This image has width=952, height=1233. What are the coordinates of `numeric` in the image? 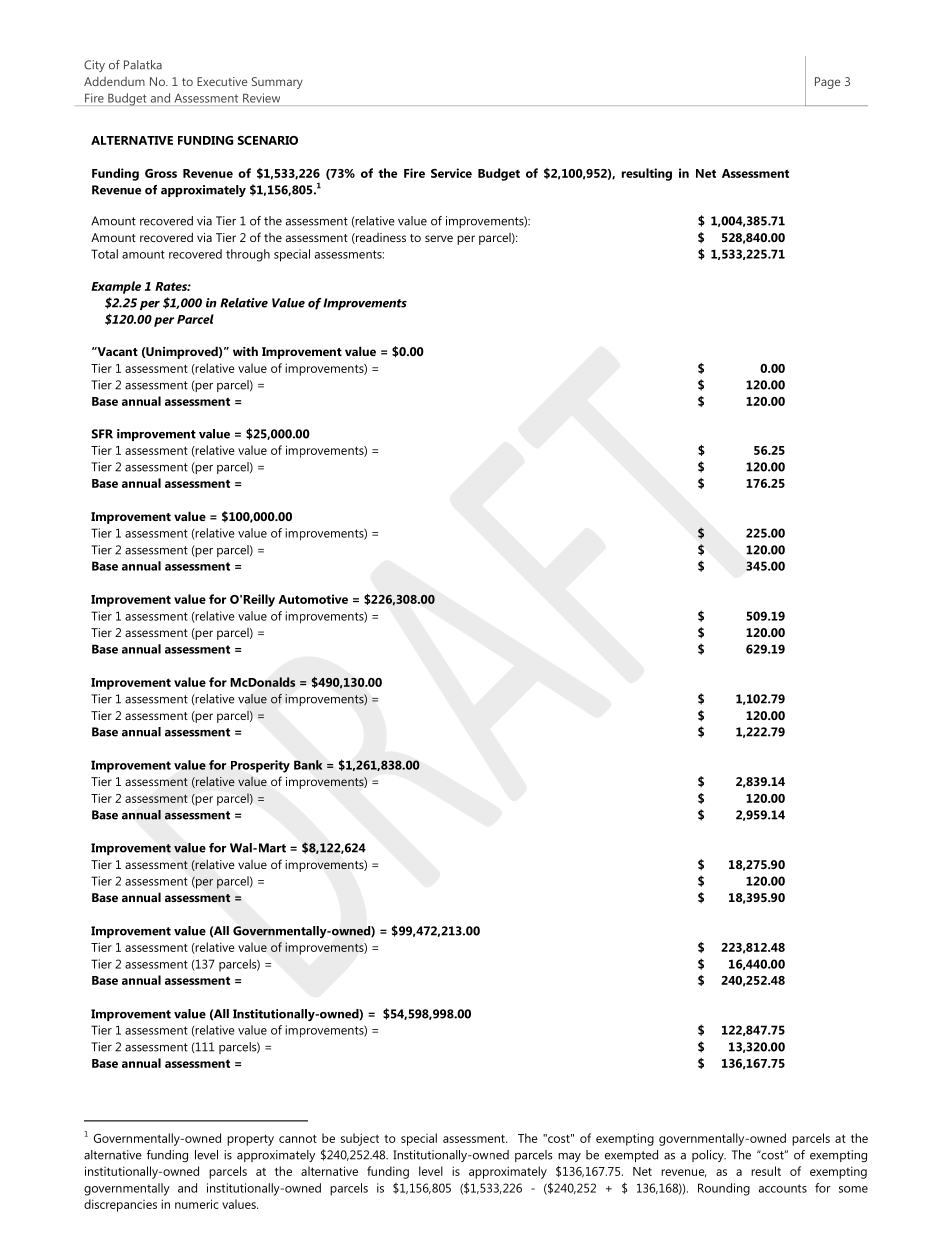 It's located at (196, 1204).
